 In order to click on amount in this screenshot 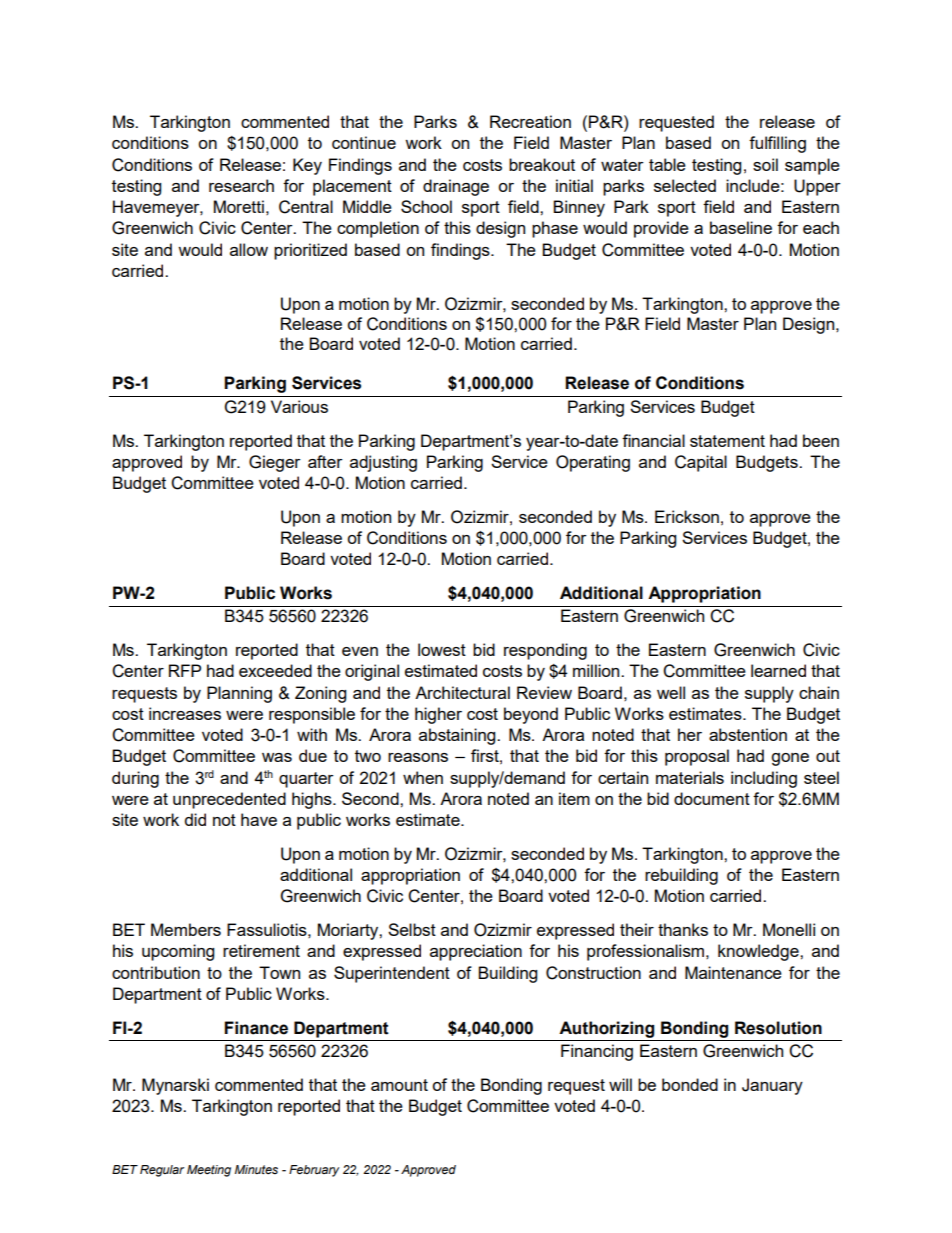, I will do `click(399, 1085)`.
